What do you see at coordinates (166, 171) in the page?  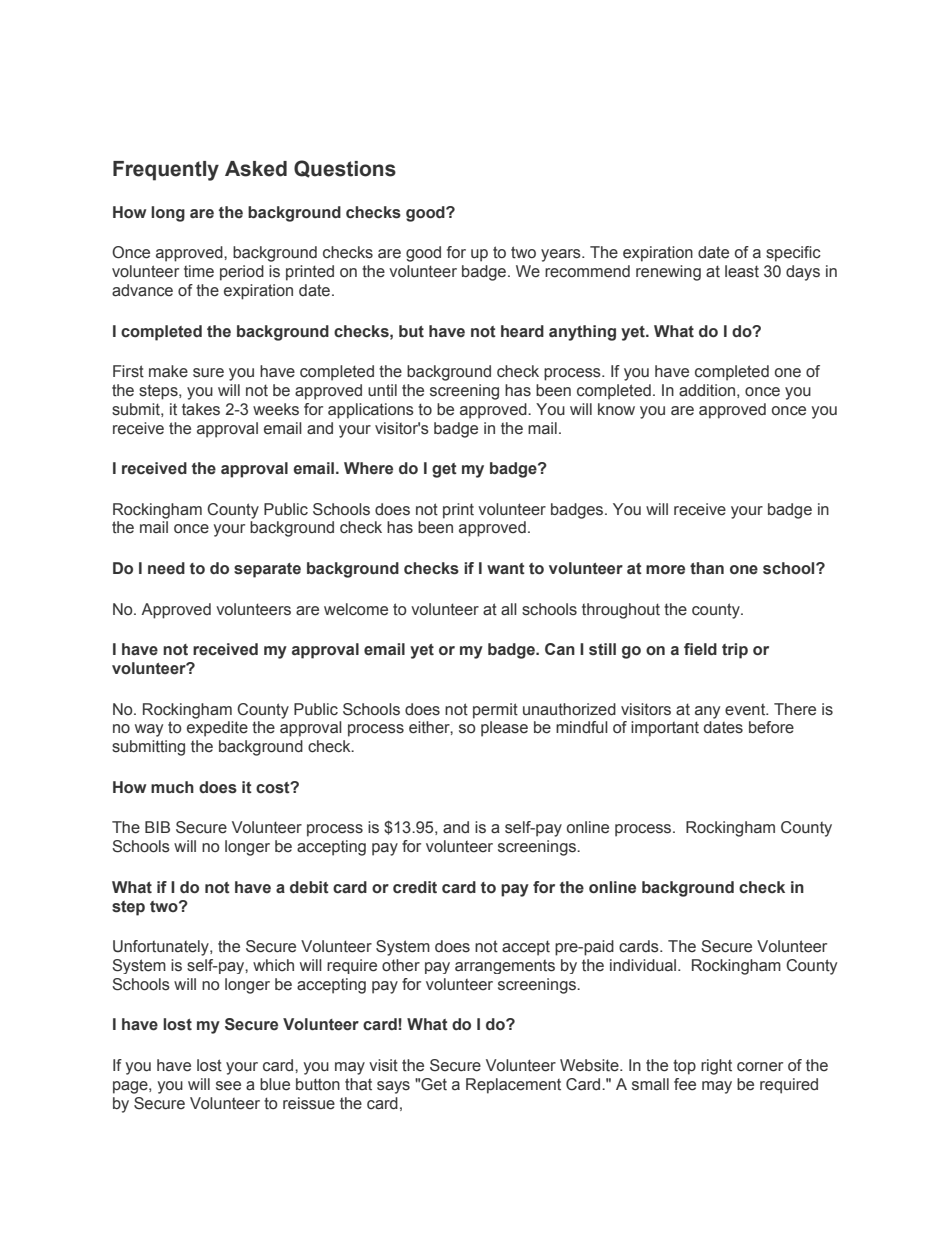 I see `Frequently` at bounding box center [166, 171].
